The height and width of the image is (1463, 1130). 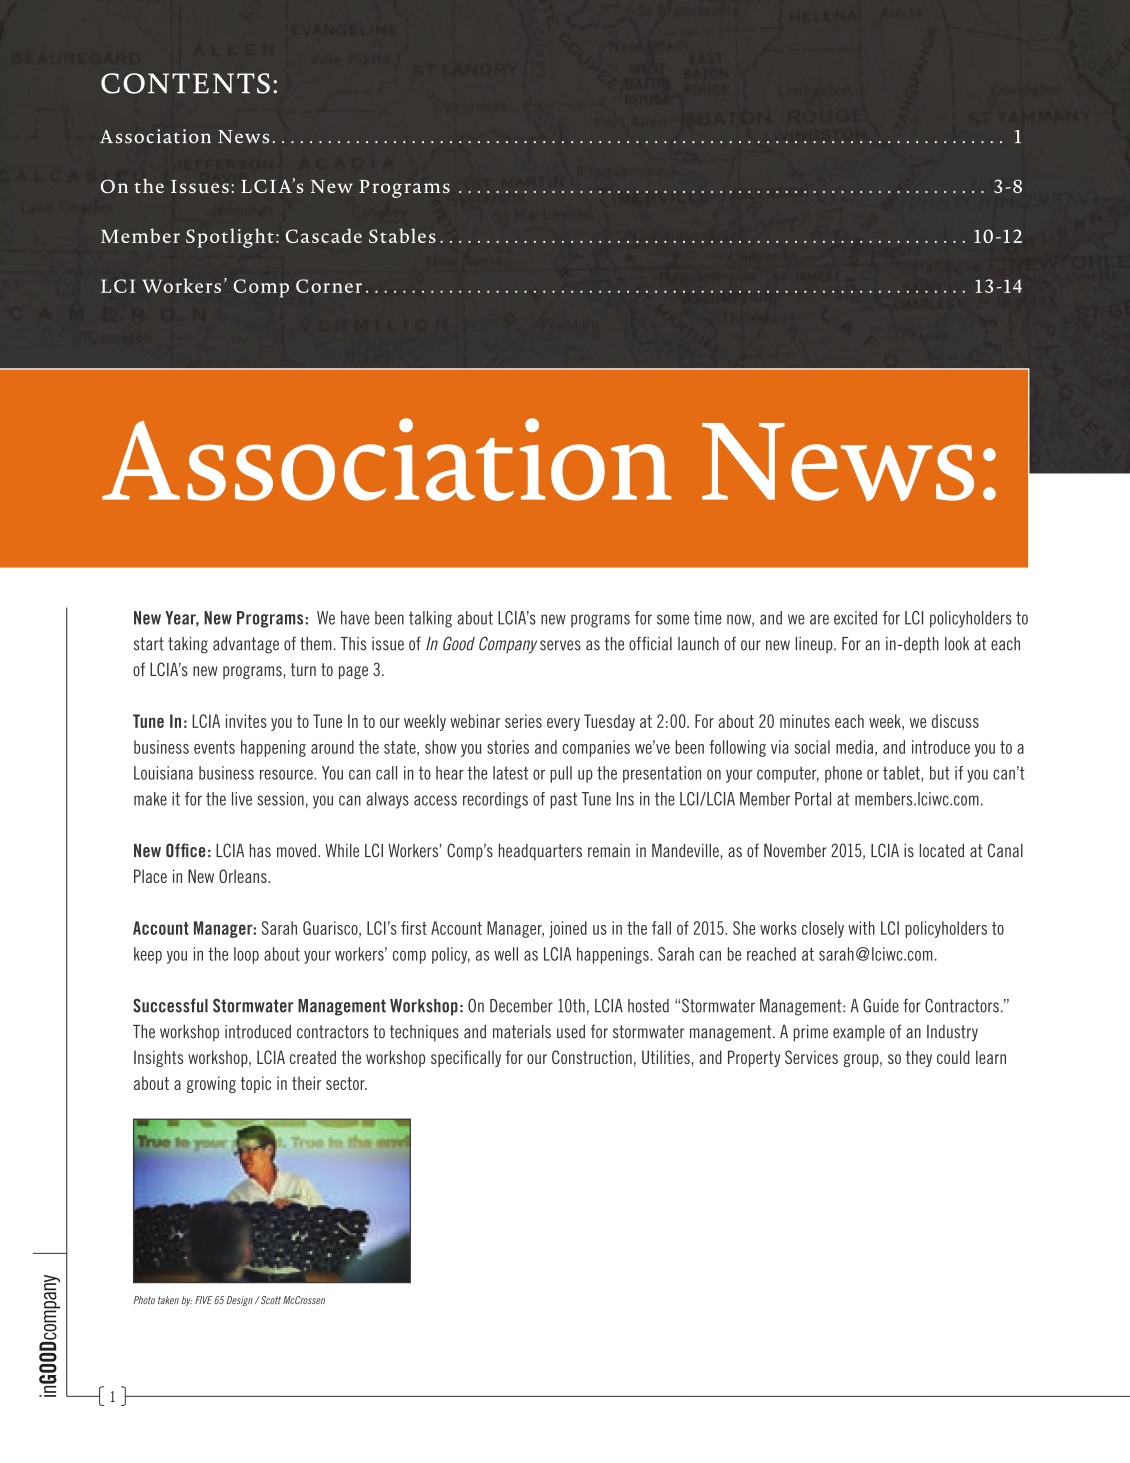 I want to click on excited, so click(x=855, y=618).
